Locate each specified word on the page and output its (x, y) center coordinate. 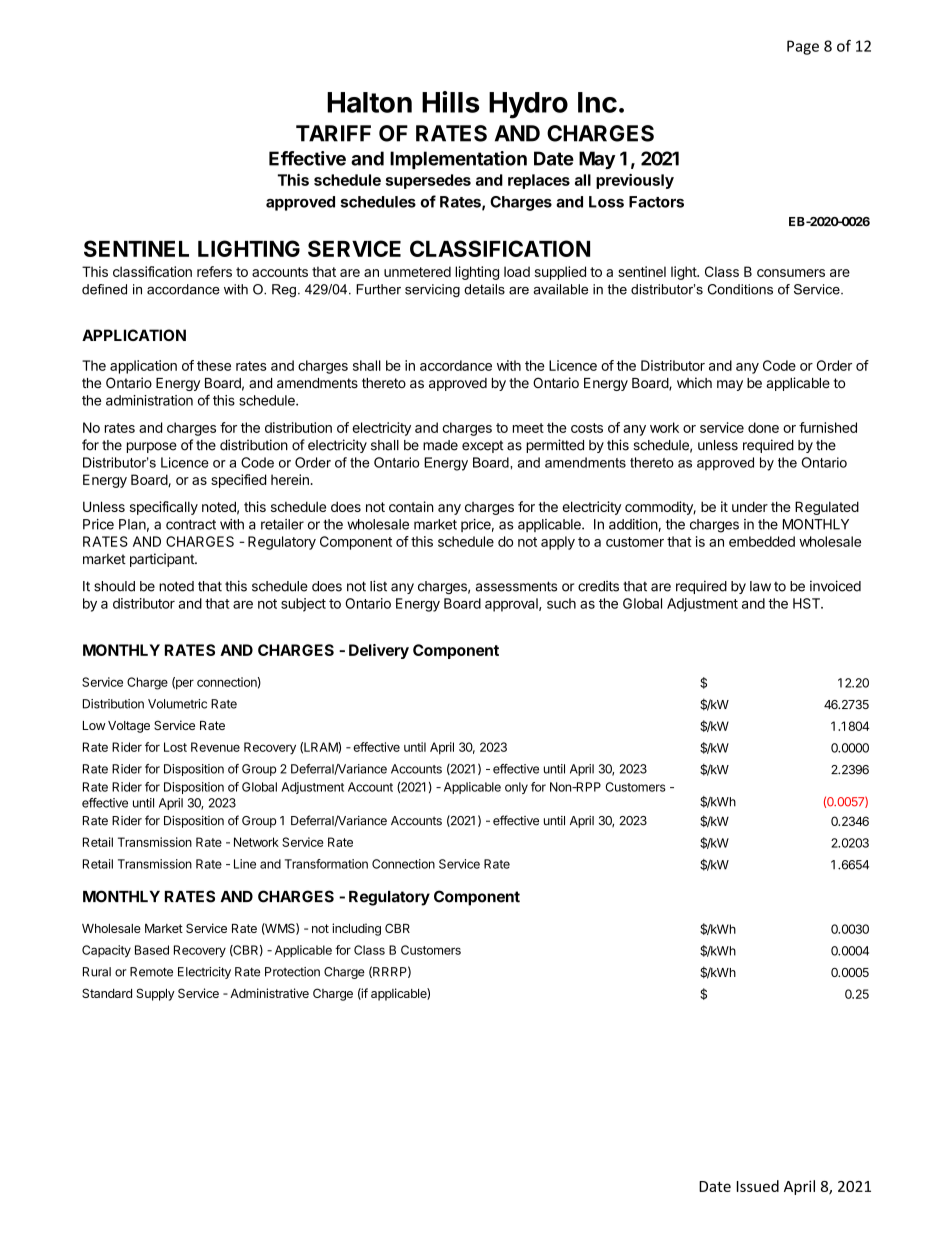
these (214, 365)
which (694, 383)
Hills (451, 102)
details (484, 289)
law (760, 586)
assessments (516, 586)
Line (245, 864)
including (356, 929)
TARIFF (333, 133)
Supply (156, 994)
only (516, 788)
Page (803, 47)
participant (163, 560)
